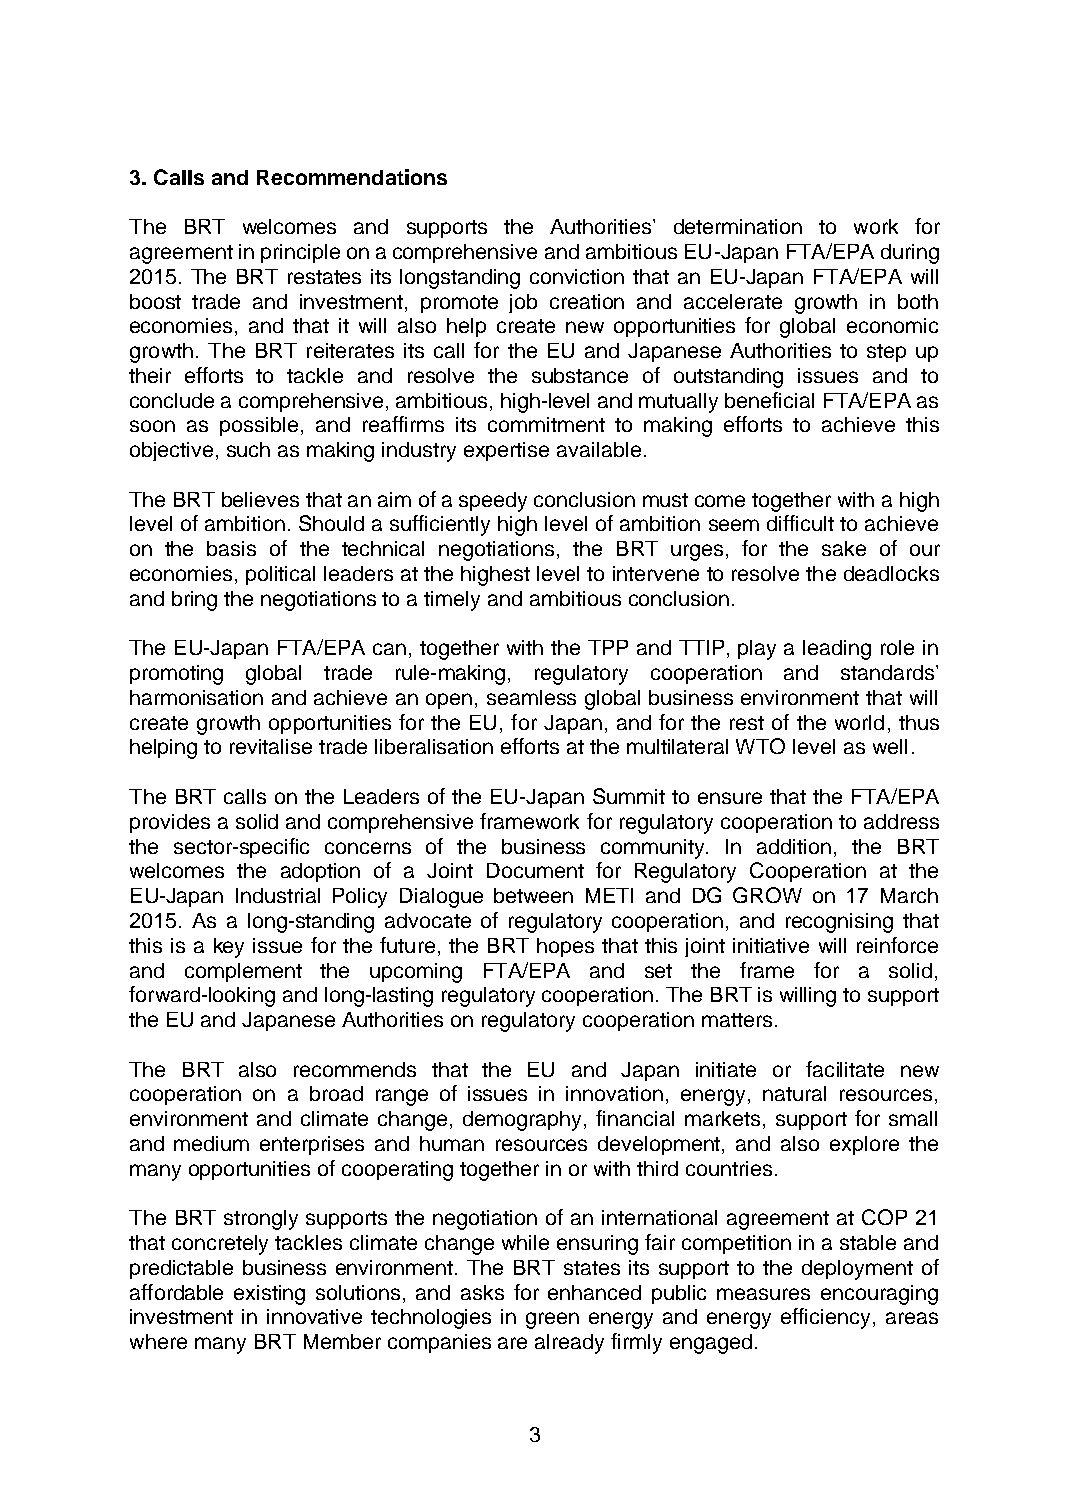 The width and height of the image is (1069, 1512). Describe the element at coordinates (300, 253) in the image. I see `principle` at that location.
